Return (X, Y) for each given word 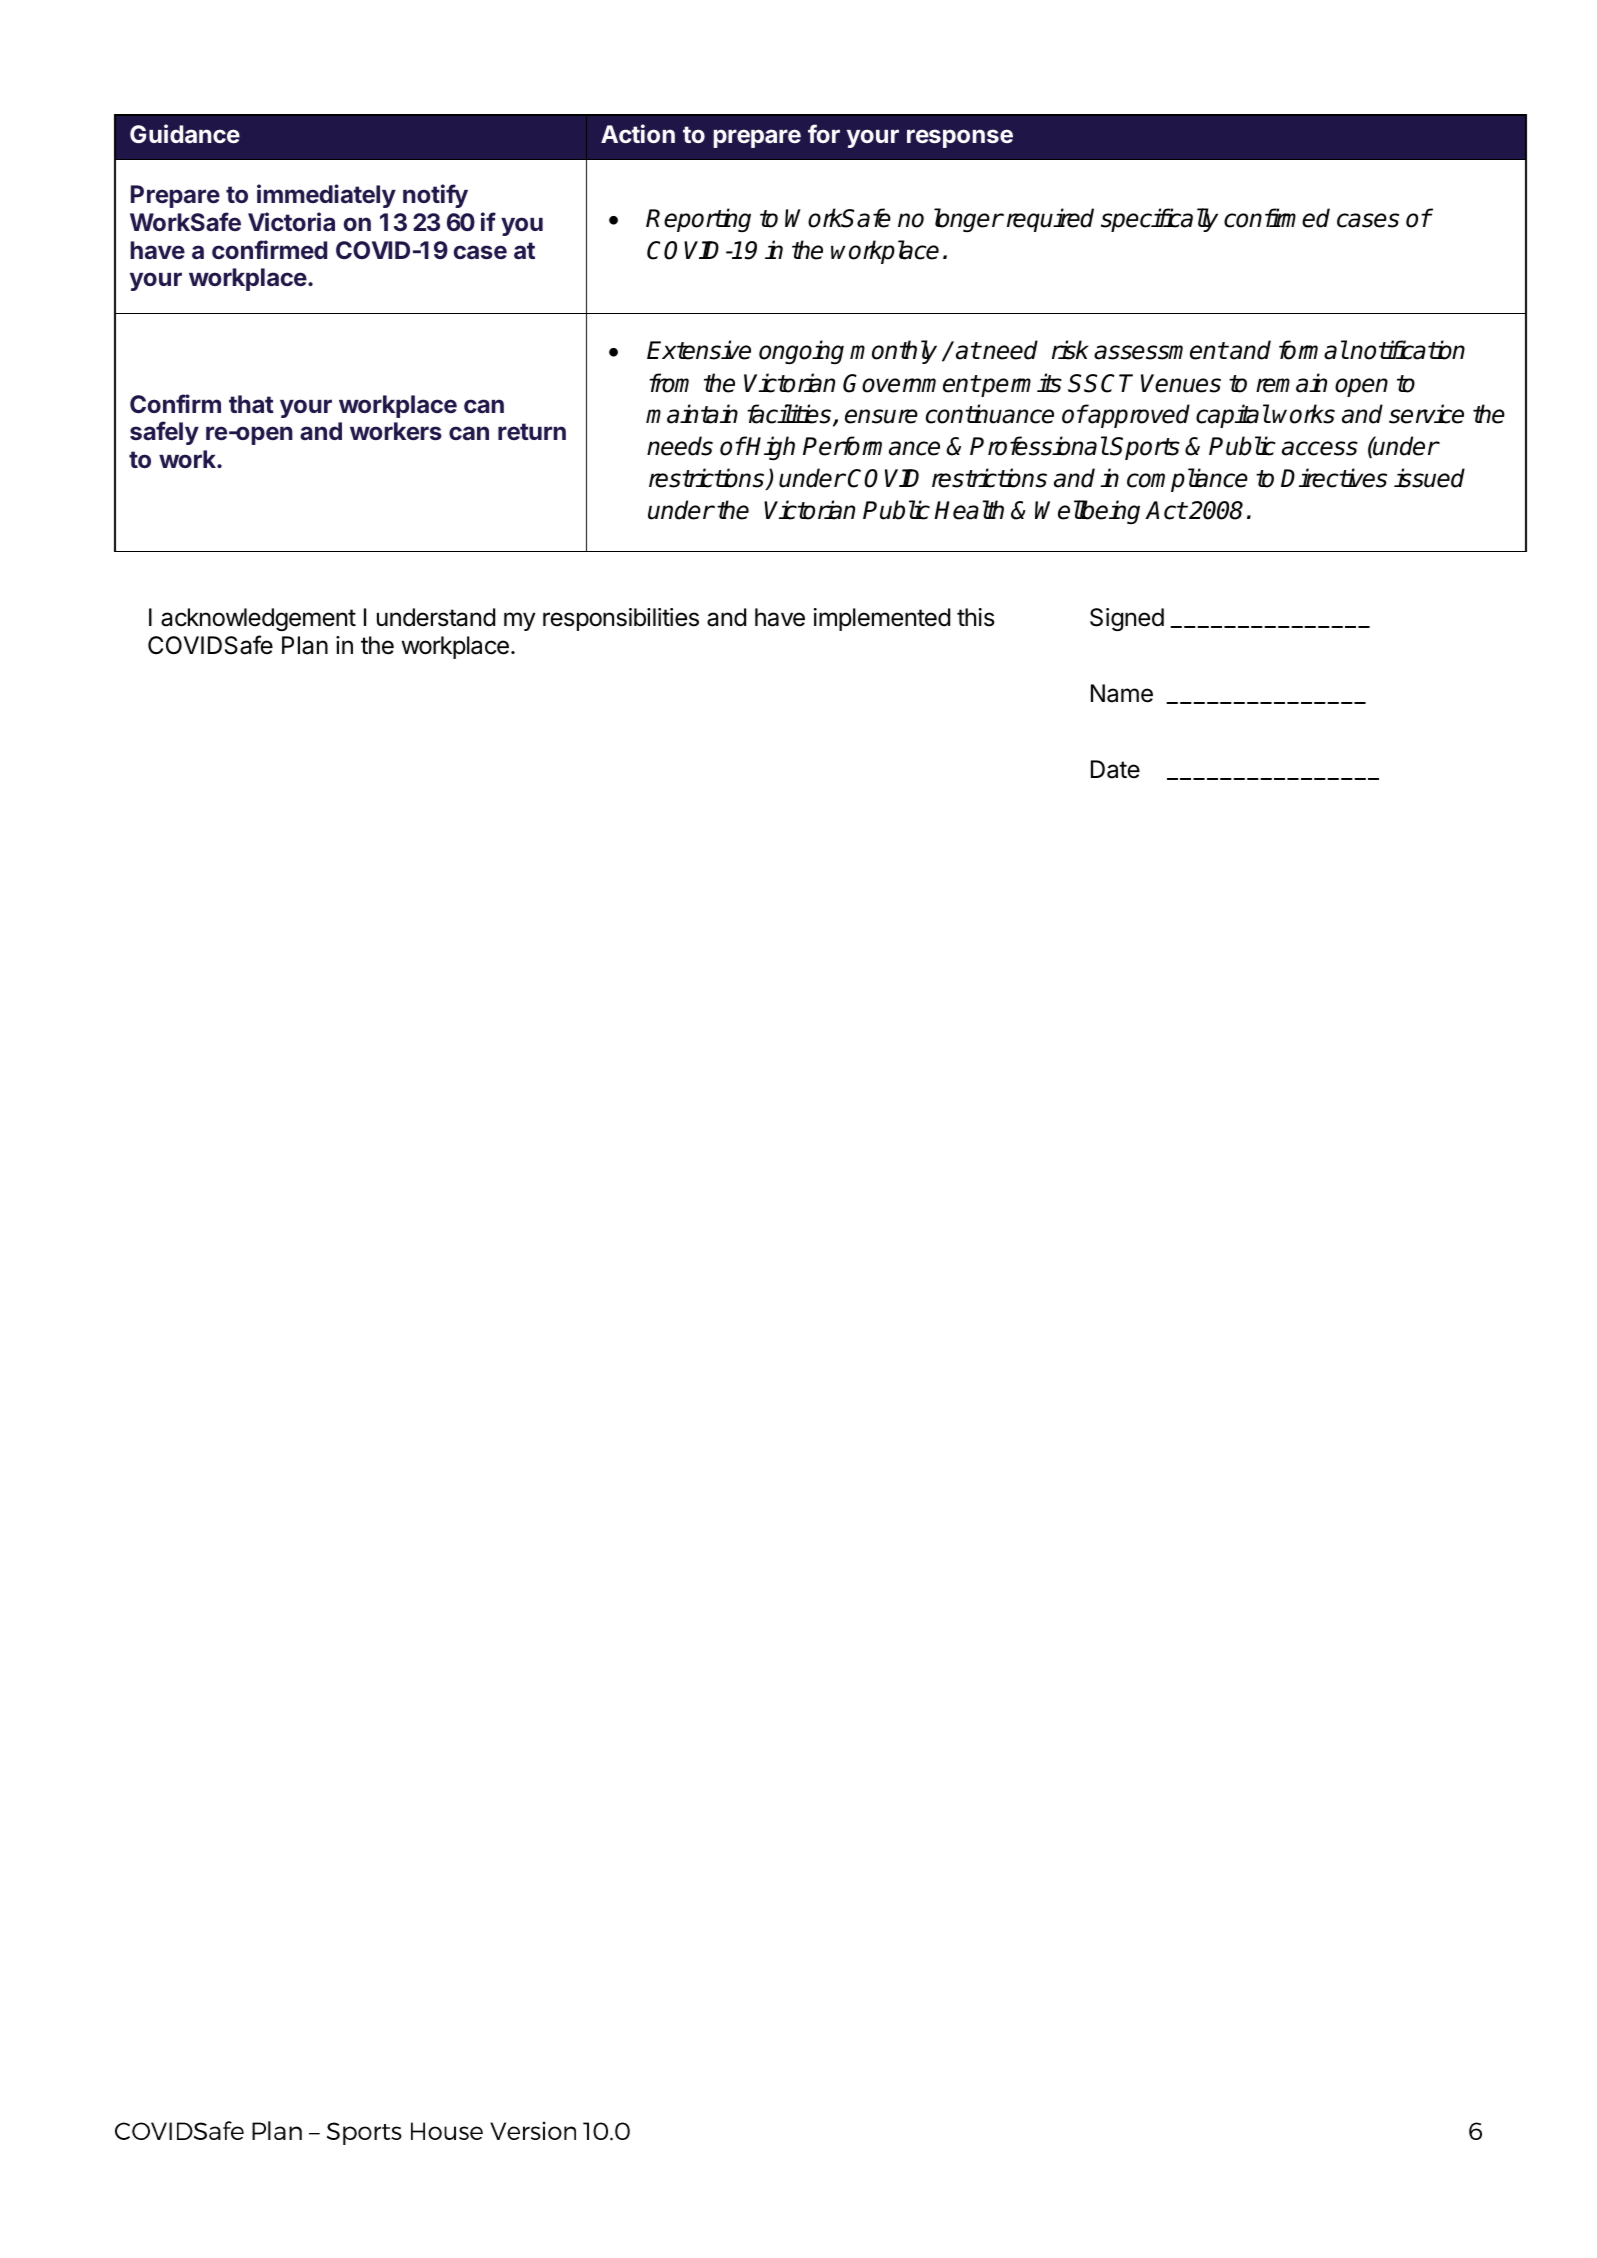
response (960, 138)
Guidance (185, 134)
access (1320, 448)
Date (1115, 769)
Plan (305, 645)
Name (1122, 693)
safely (164, 433)
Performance (871, 446)
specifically (1159, 220)
